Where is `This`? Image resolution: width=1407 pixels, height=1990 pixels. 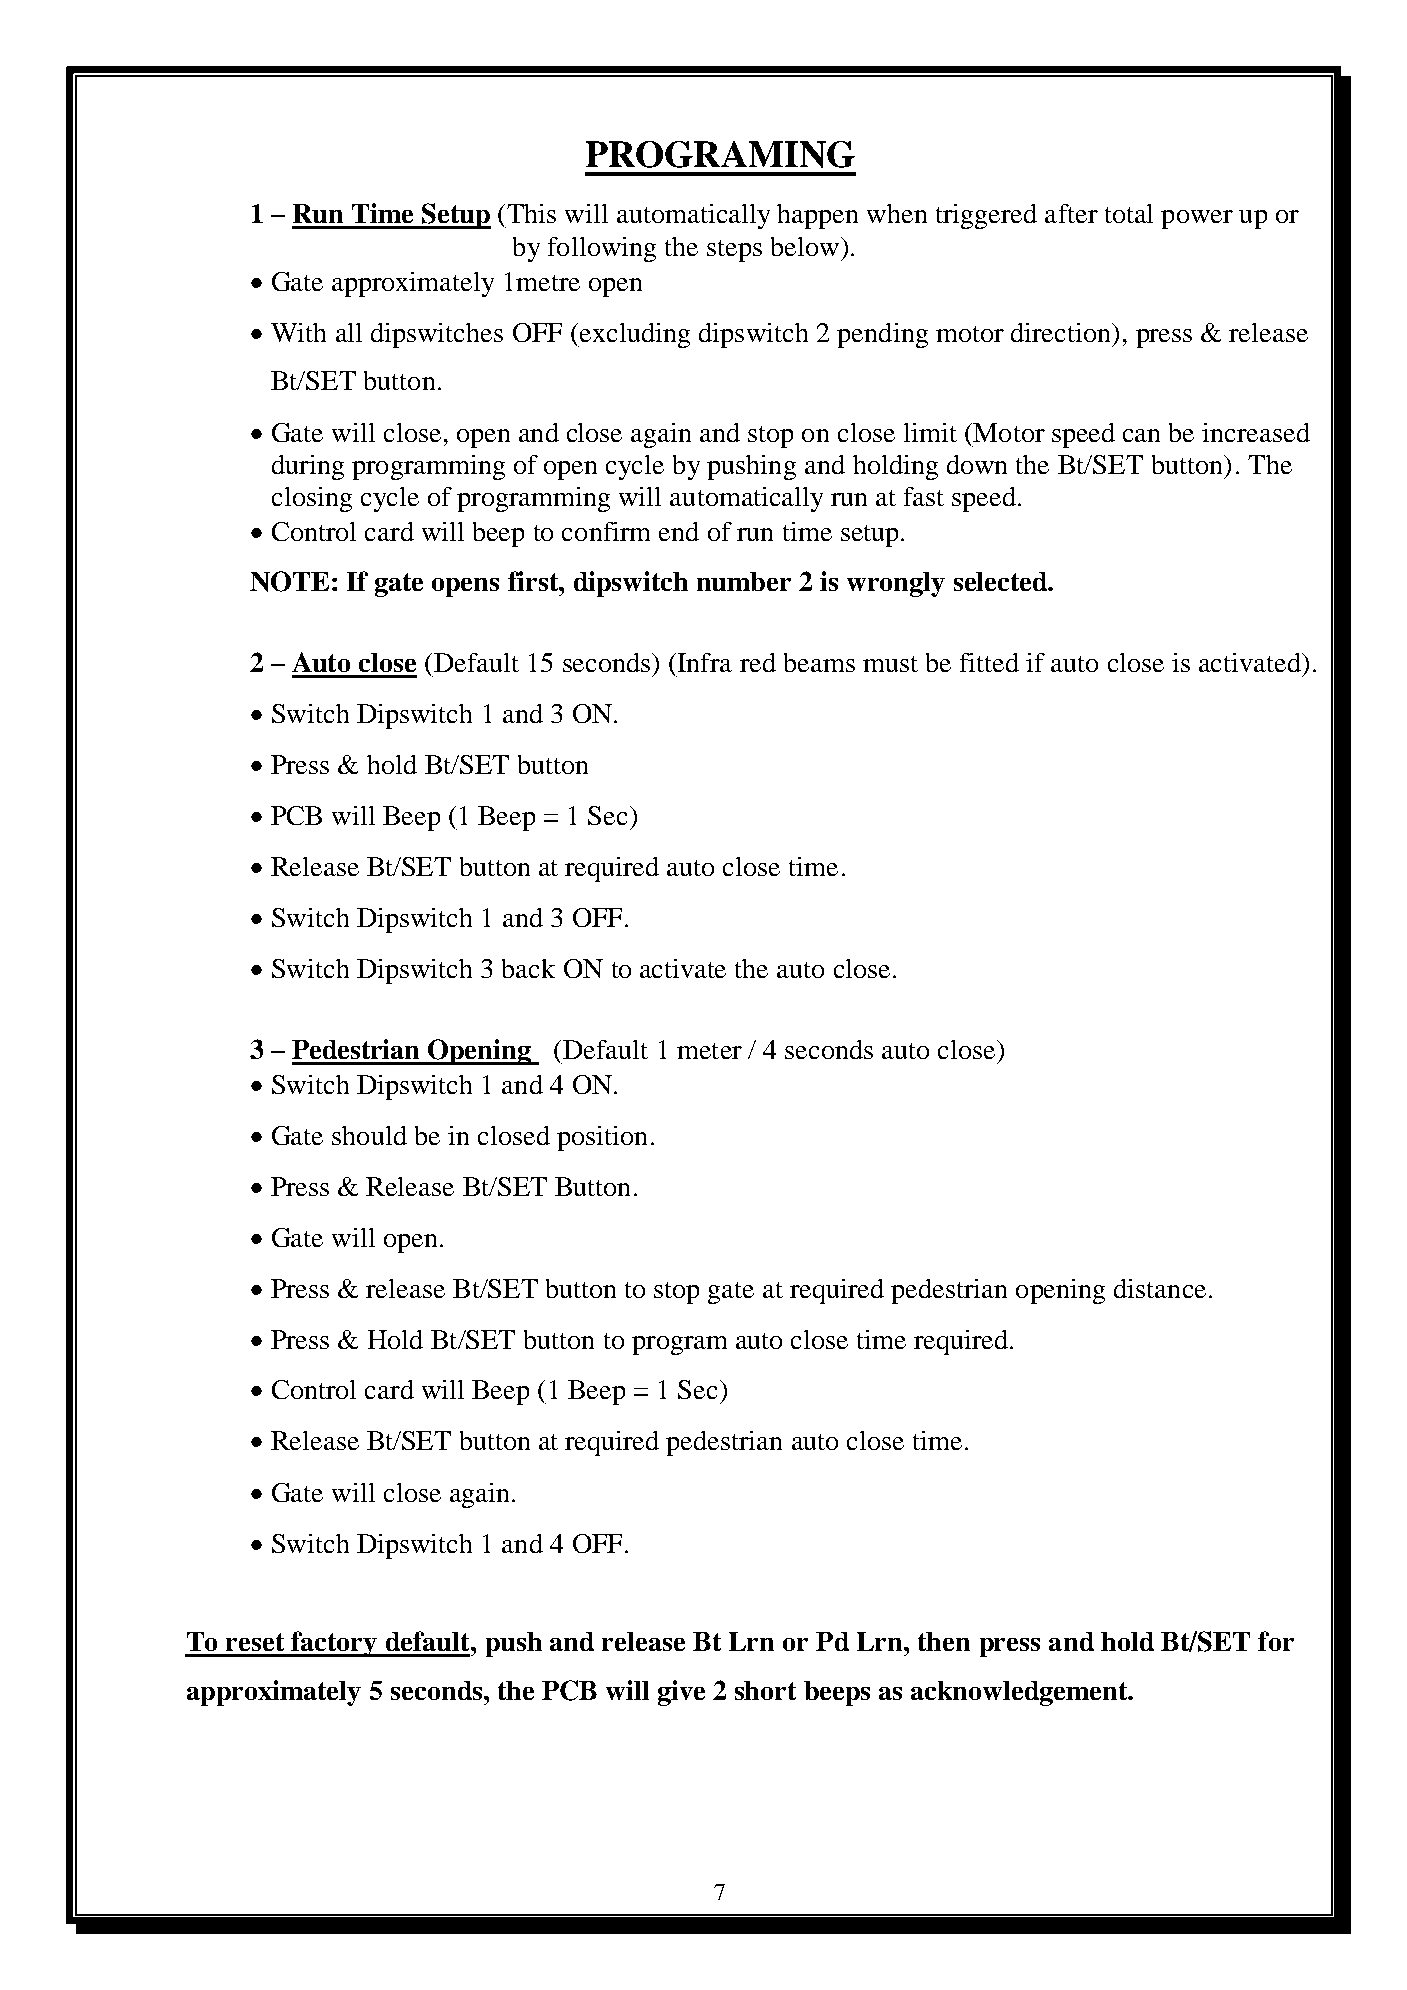
This is located at coordinates (531, 213).
